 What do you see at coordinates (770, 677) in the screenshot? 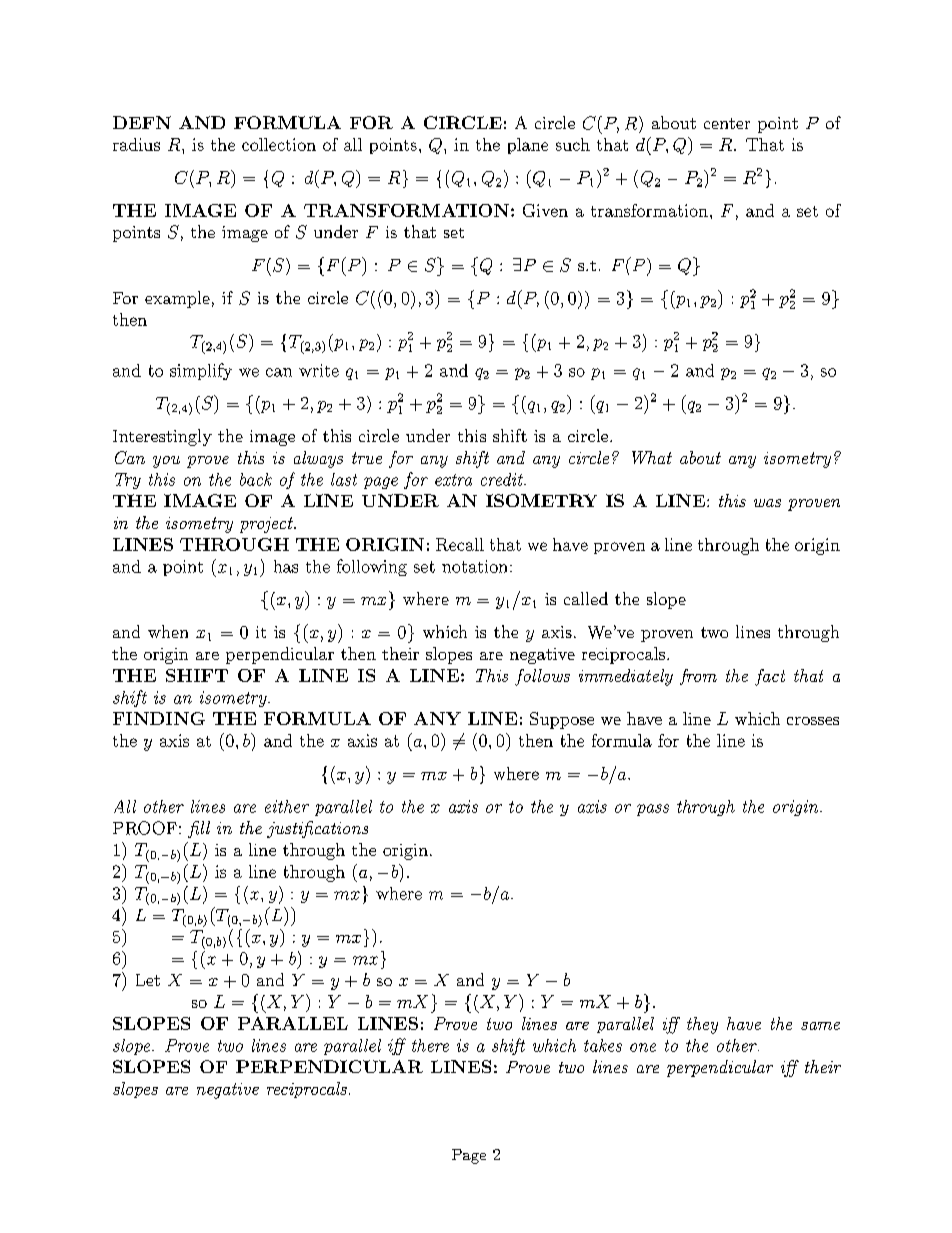
I see `fact` at bounding box center [770, 677].
